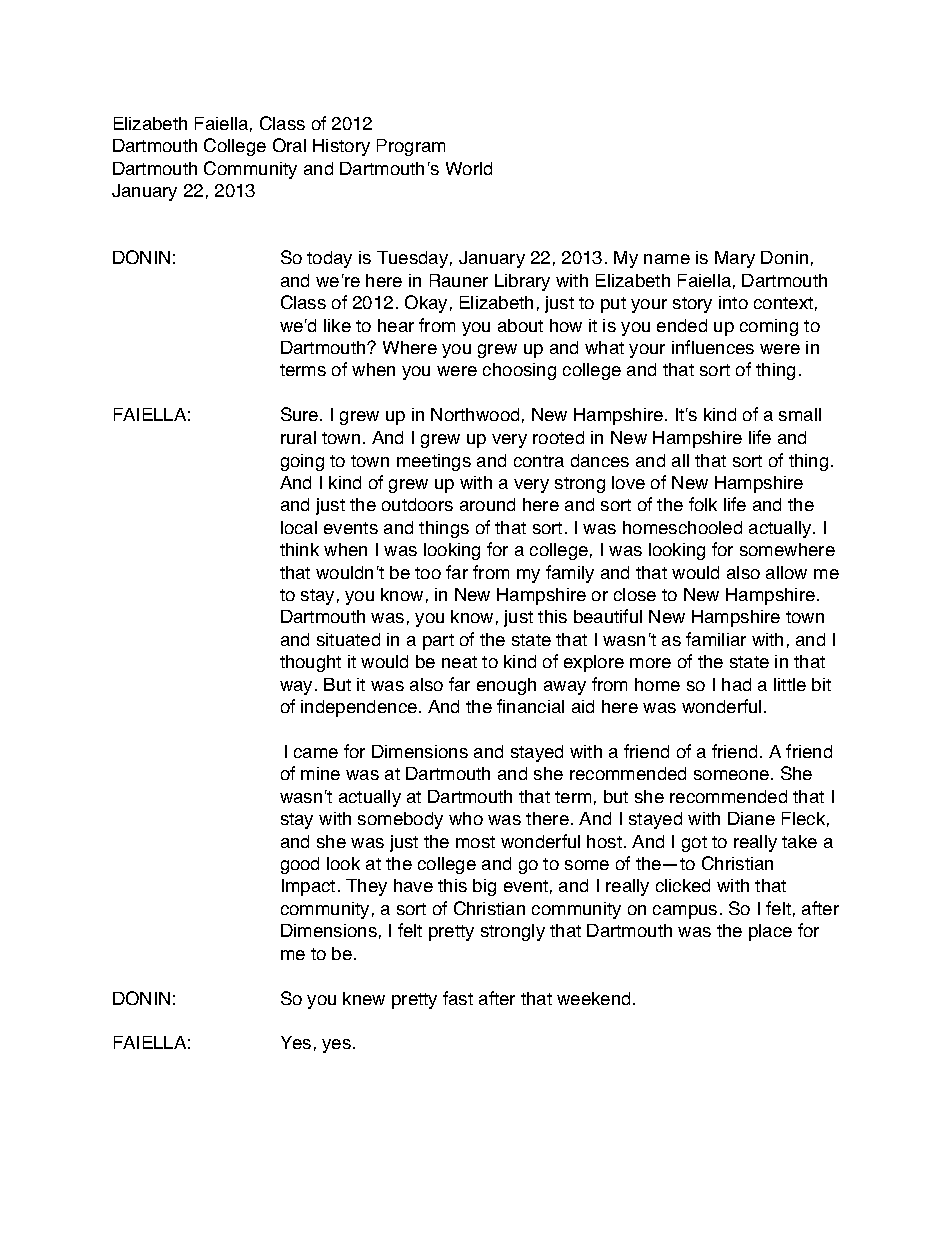 Image resolution: width=952 pixels, height=1233 pixels. Describe the element at coordinates (519, 371) in the document. I see `choosing` at that location.
